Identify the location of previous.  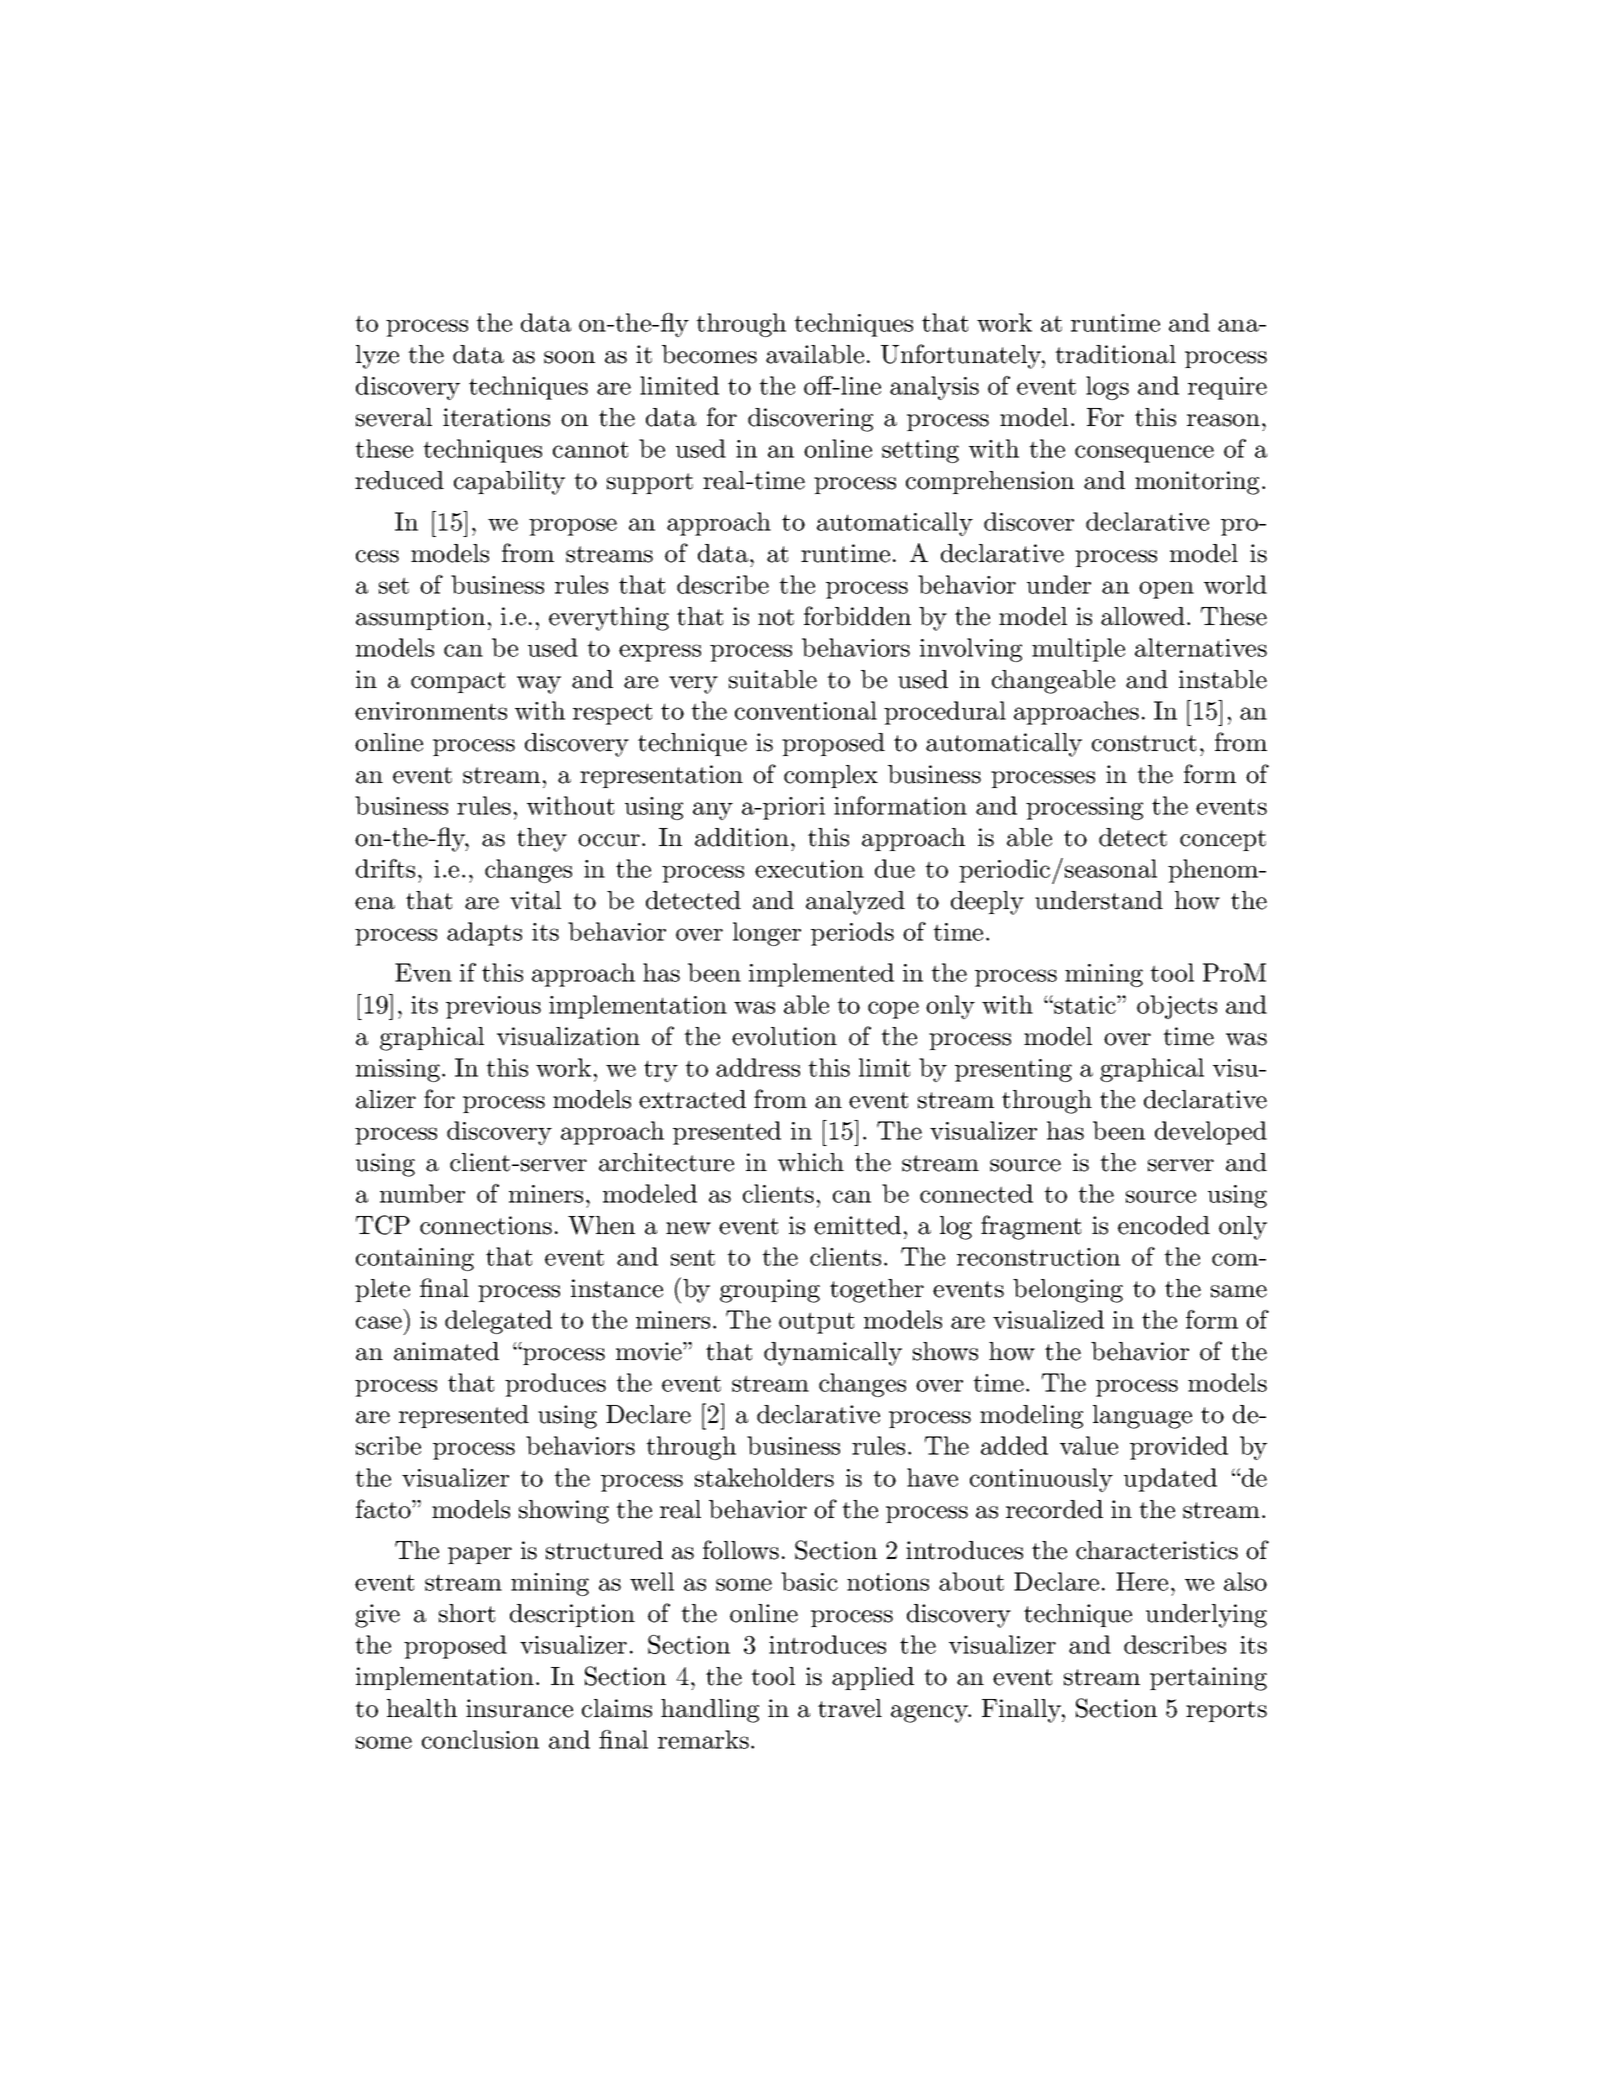
(493, 1007).
